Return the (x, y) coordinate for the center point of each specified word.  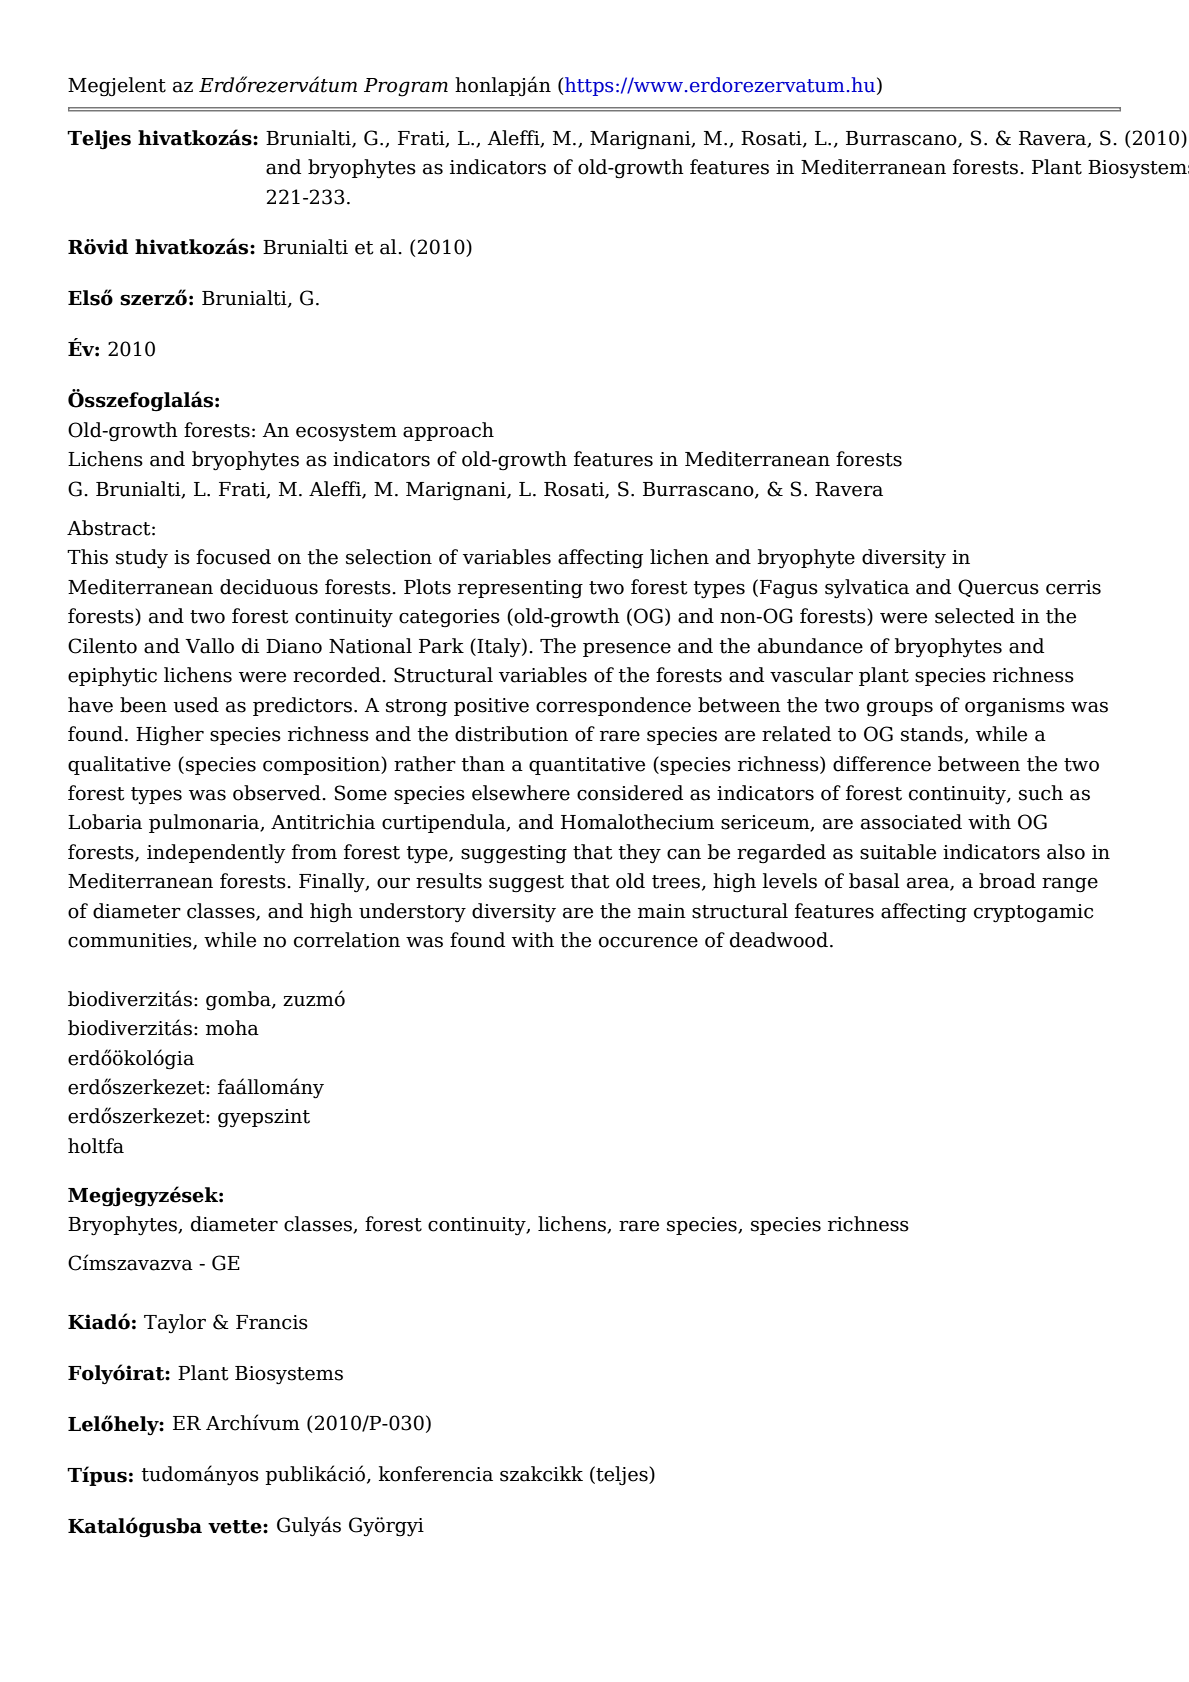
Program (406, 87)
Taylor (175, 1324)
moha (232, 1028)
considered (630, 793)
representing (520, 589)
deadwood (779, 940)
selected (975, 616)
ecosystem (346, 432)
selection (389, 557)
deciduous (269, 587)
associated (911, 822)
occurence (648, 942)
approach (448, 431)
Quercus (998, 588)
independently (216, 854)
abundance (810, 646)
